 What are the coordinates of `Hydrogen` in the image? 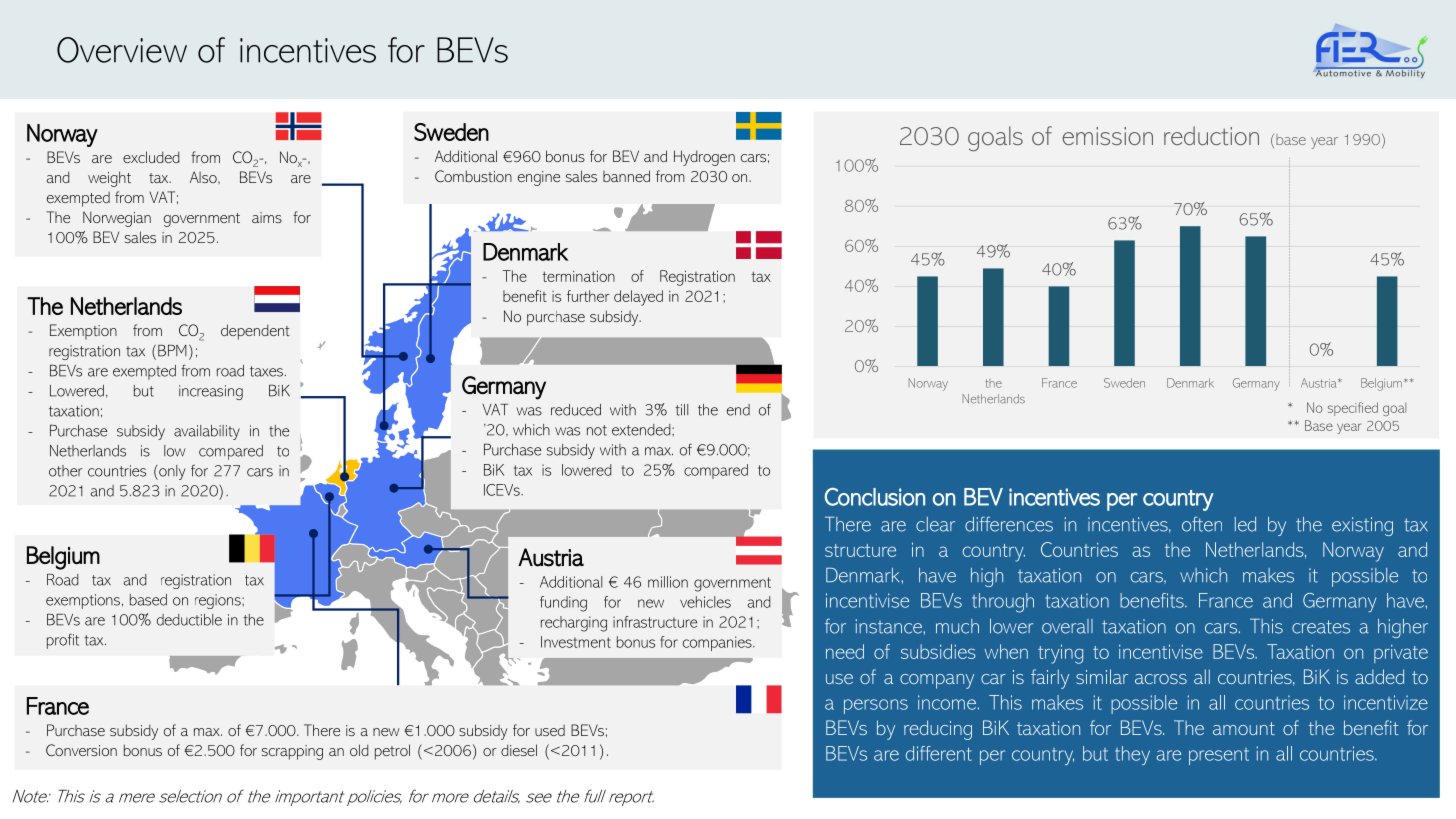 It's located at (704, 158).
